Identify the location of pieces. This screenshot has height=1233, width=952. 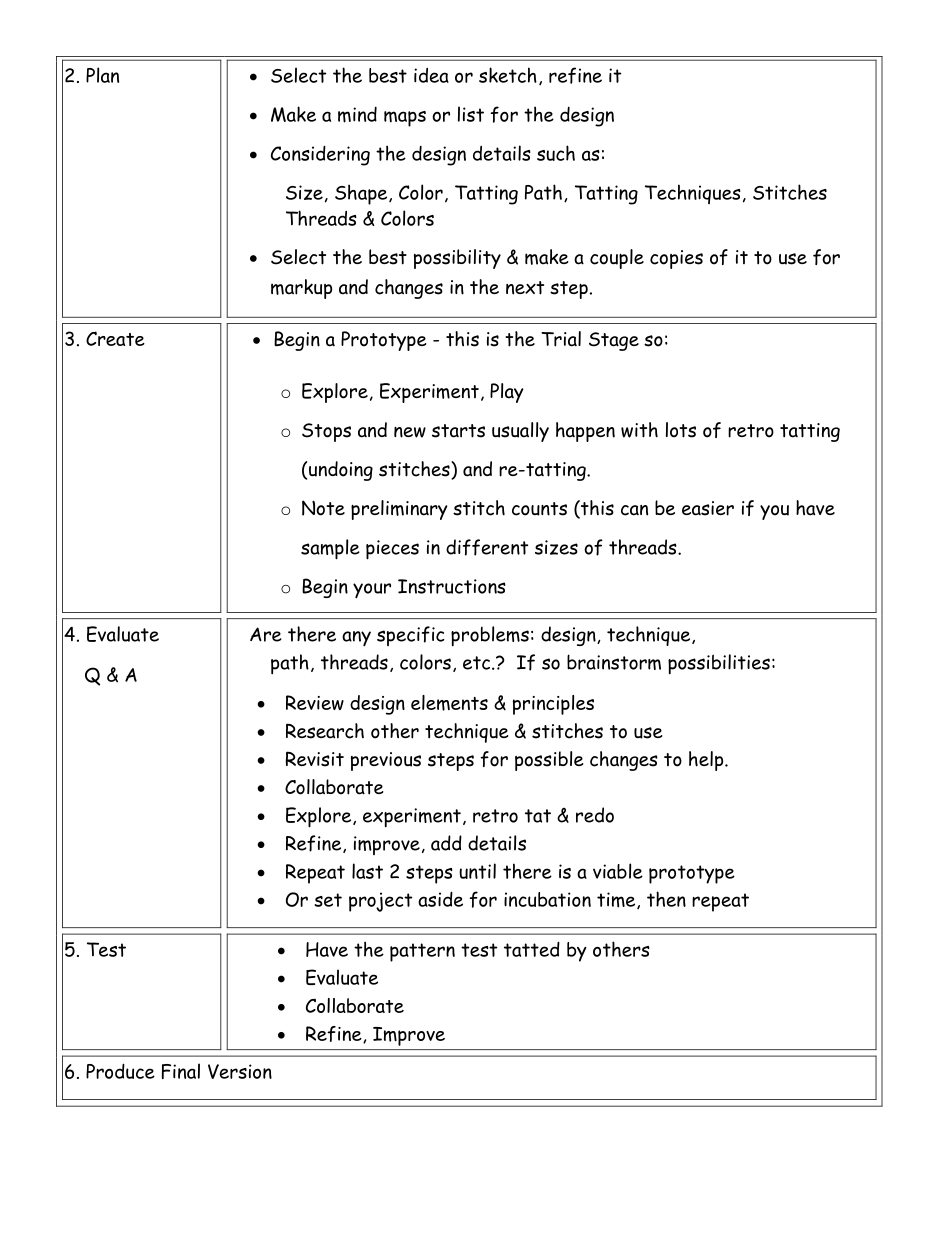
(392, 550).
